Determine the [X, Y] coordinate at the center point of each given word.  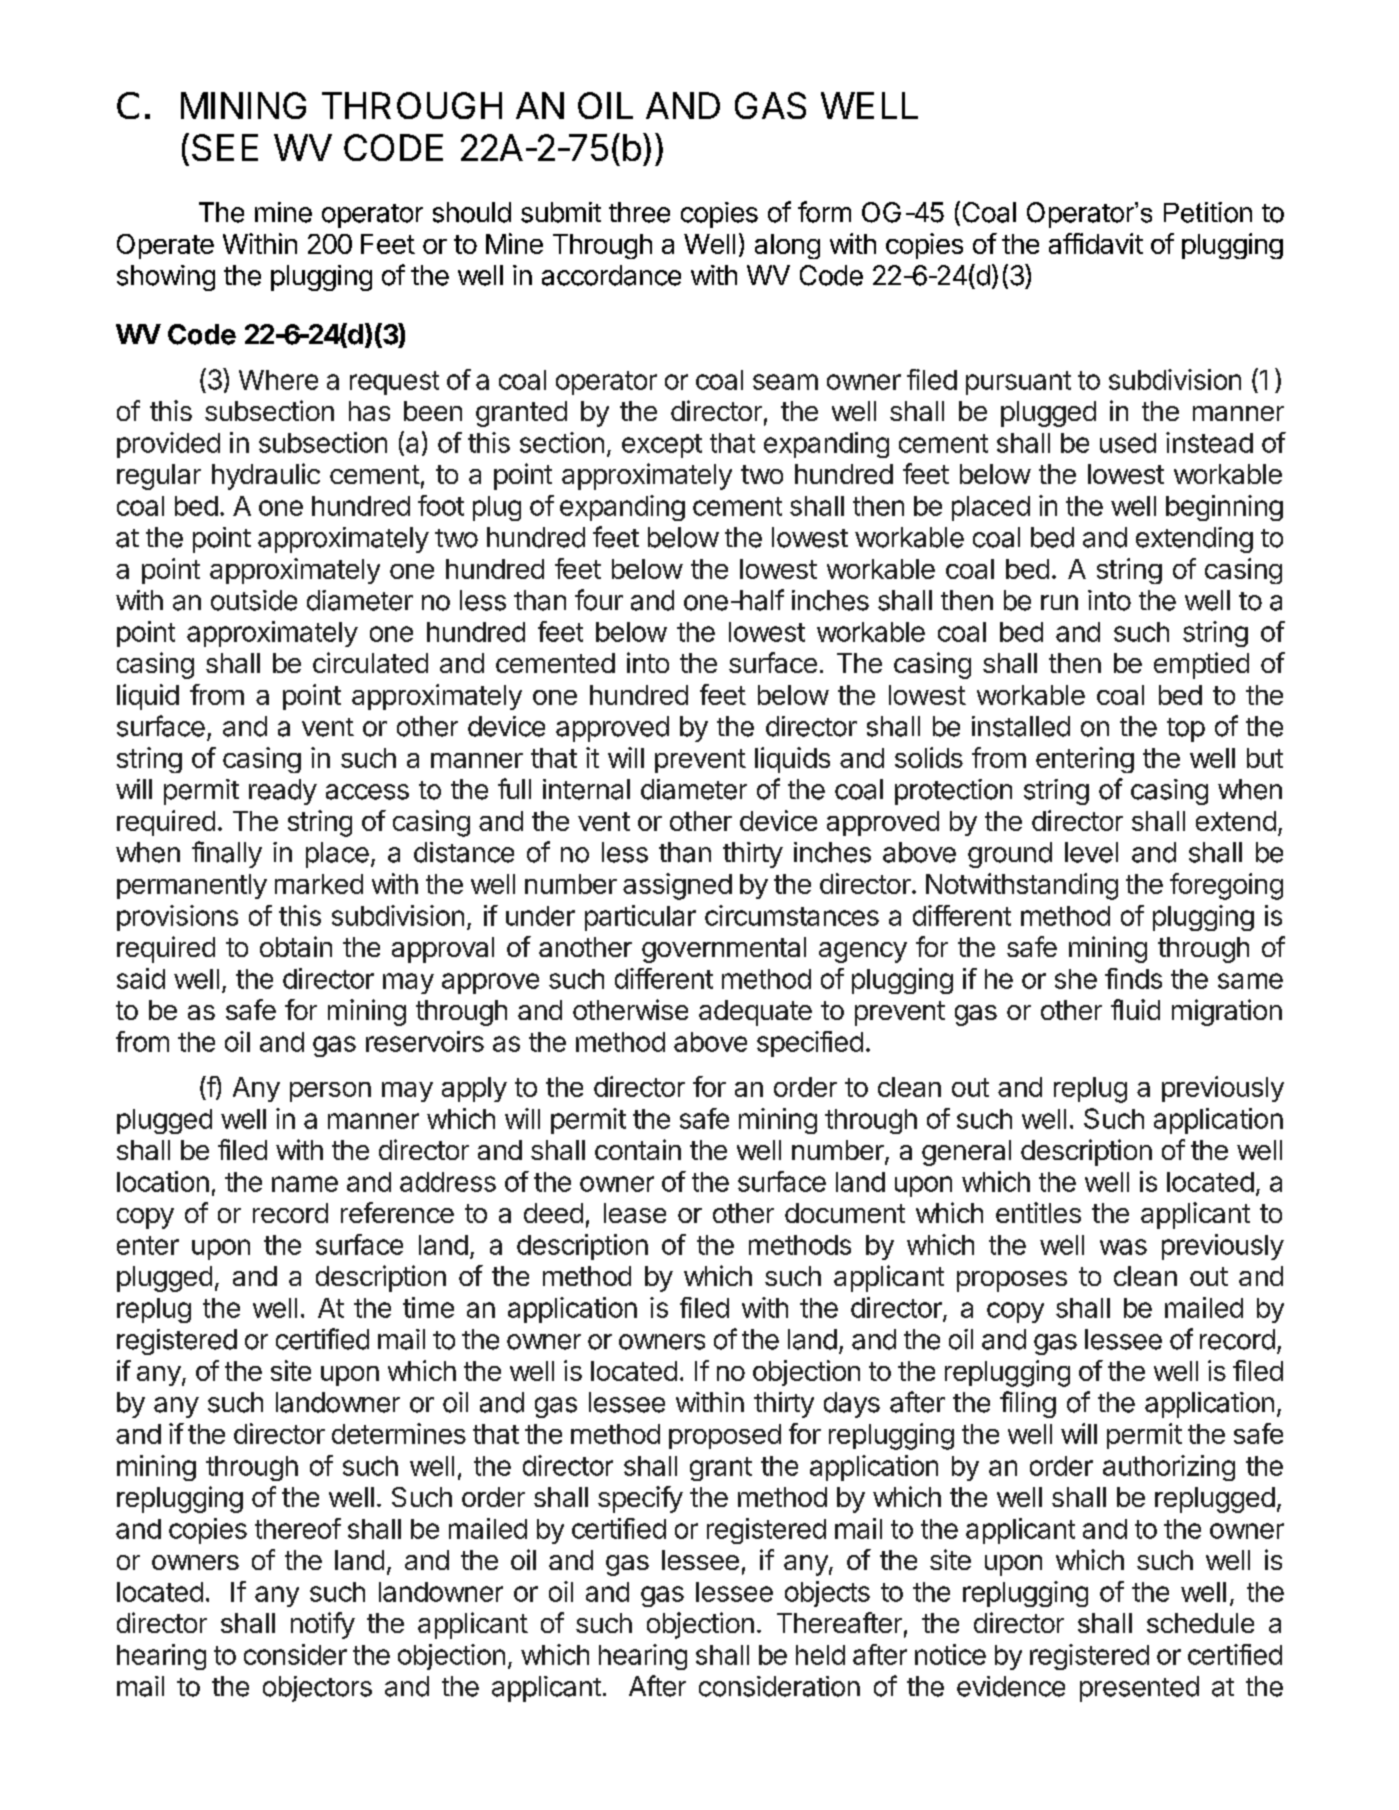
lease [635, 1213]
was [1123, 1247]
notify [323, 1625]
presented [1139, 1689]
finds [1133, 978]
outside [254, 600]
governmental [724, 950]
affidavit [1096, 243]
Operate [165, 246]
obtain [296, 946]
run [1059, 602]
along [787, 246]
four [599, 600]
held [820, 1655]
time [428, 1307]
